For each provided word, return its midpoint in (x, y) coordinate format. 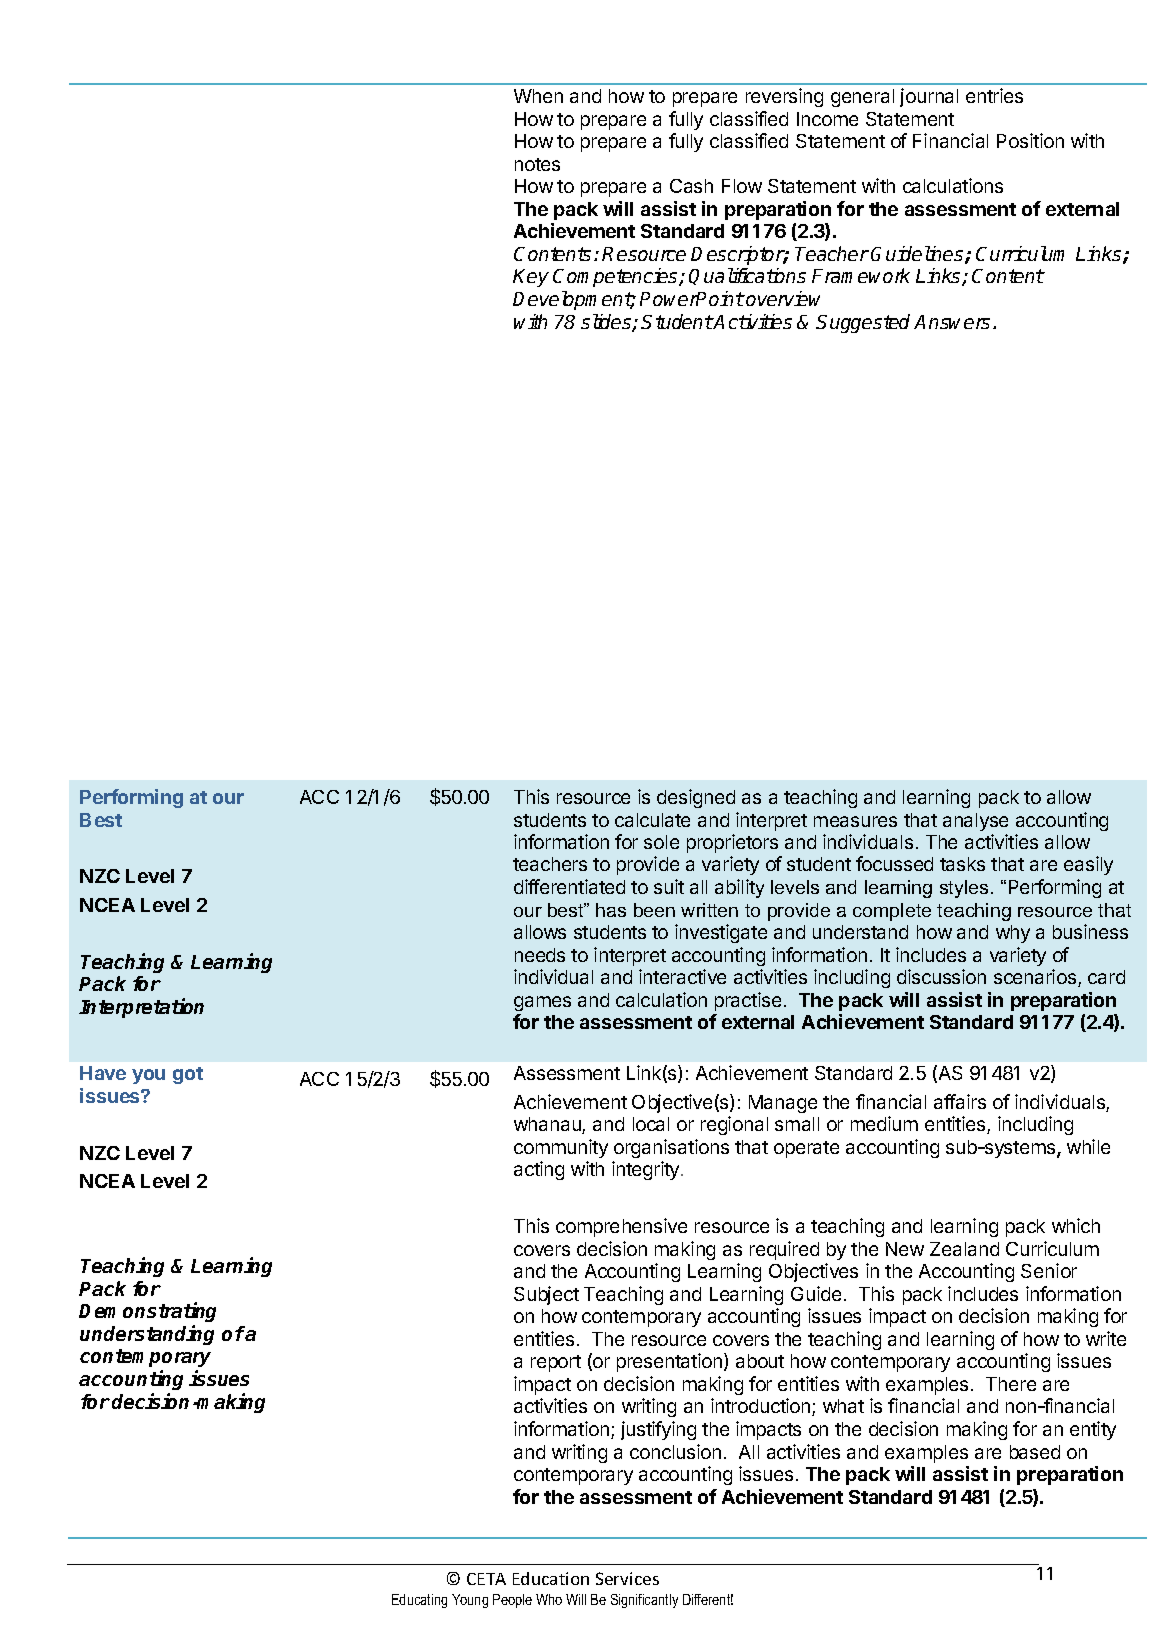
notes (537, 164)
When (538, 96)
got (188, 1075)
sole (661, 842)
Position (1030, 140)
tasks (962, 864)
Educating (419, 1601)
